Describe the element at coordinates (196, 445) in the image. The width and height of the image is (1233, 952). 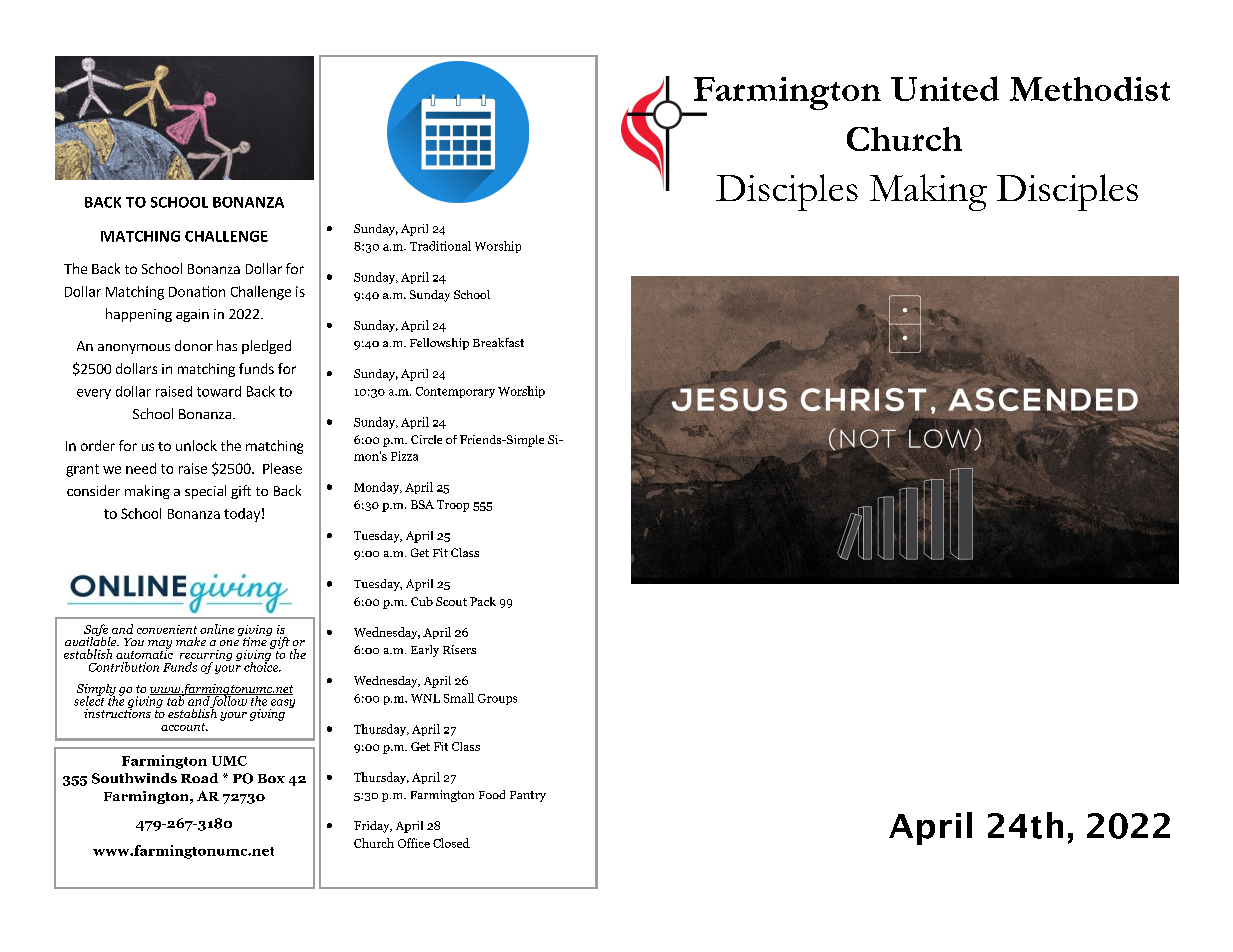
I see `unlock` at that location.
